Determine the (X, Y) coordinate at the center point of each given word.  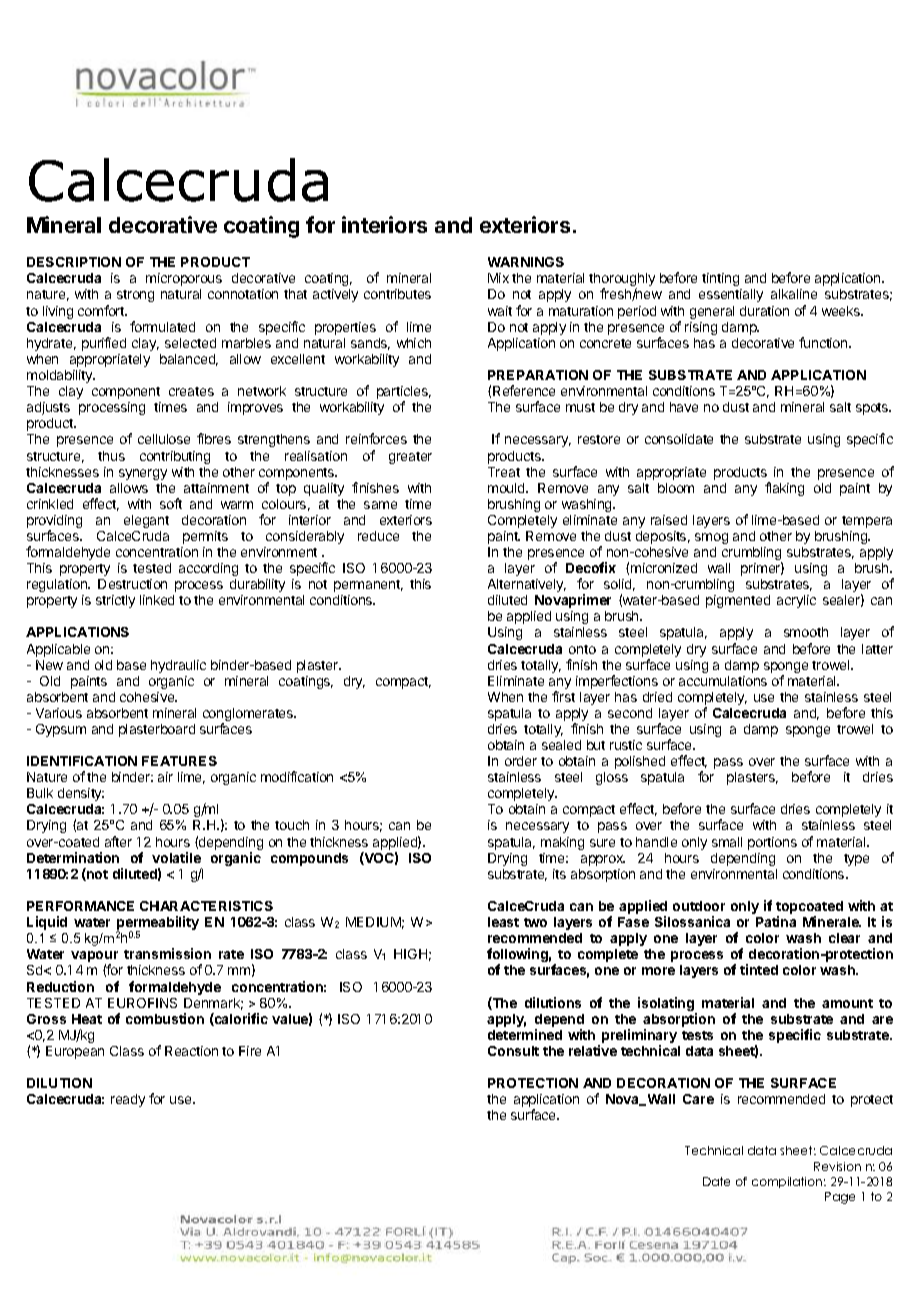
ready (128, 1100)
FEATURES (179, 761)
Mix (498, 278)
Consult (513, 1051)
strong (135, 296)
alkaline (794, 294)
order (521, 761)
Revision (837, 1166)
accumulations (723, 681)
